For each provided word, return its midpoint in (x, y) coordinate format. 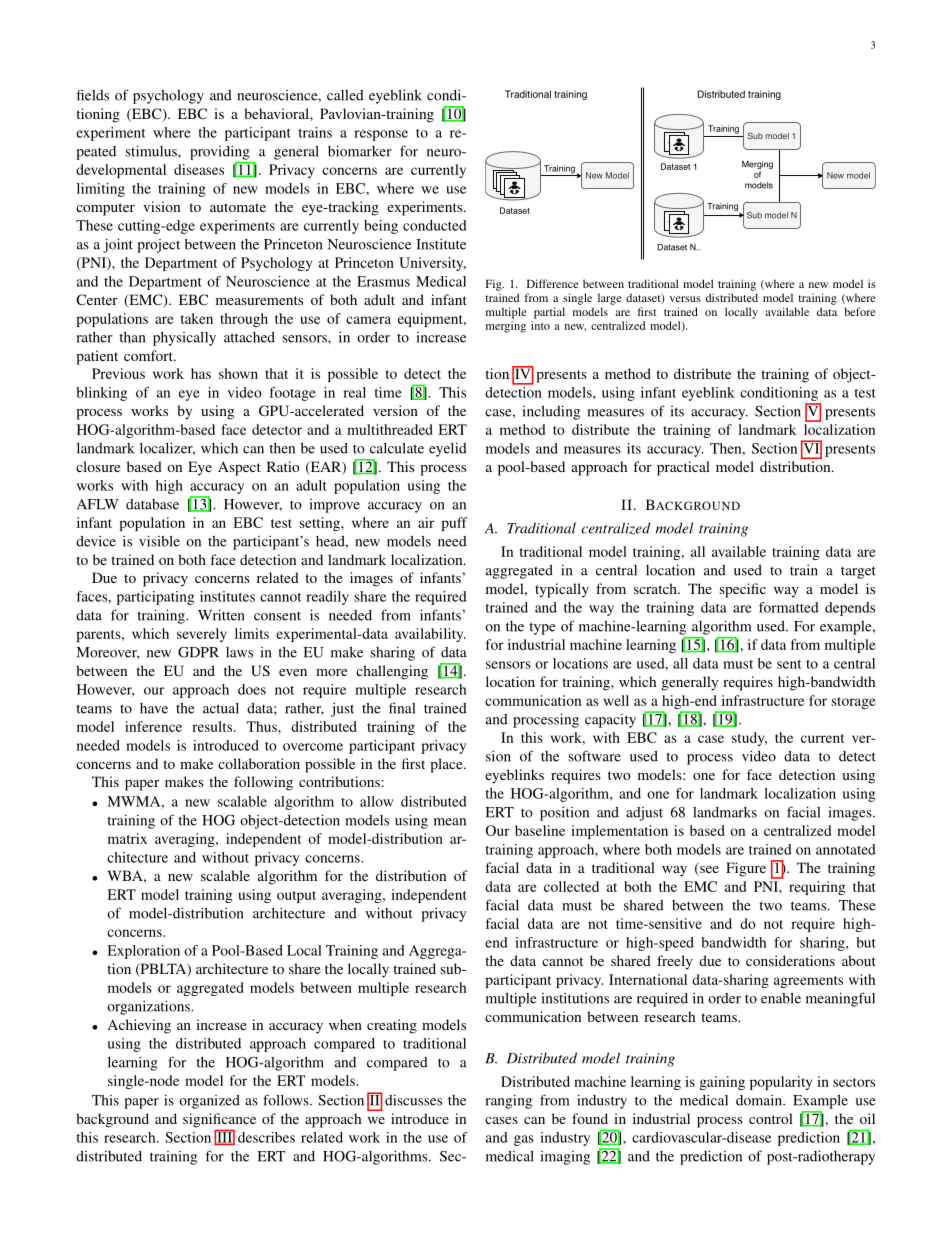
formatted (789, 607)
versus (685, 299)
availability (430, 635)
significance (219, 1121)
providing (220, 152)
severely (202, 635)
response (381, 135)
